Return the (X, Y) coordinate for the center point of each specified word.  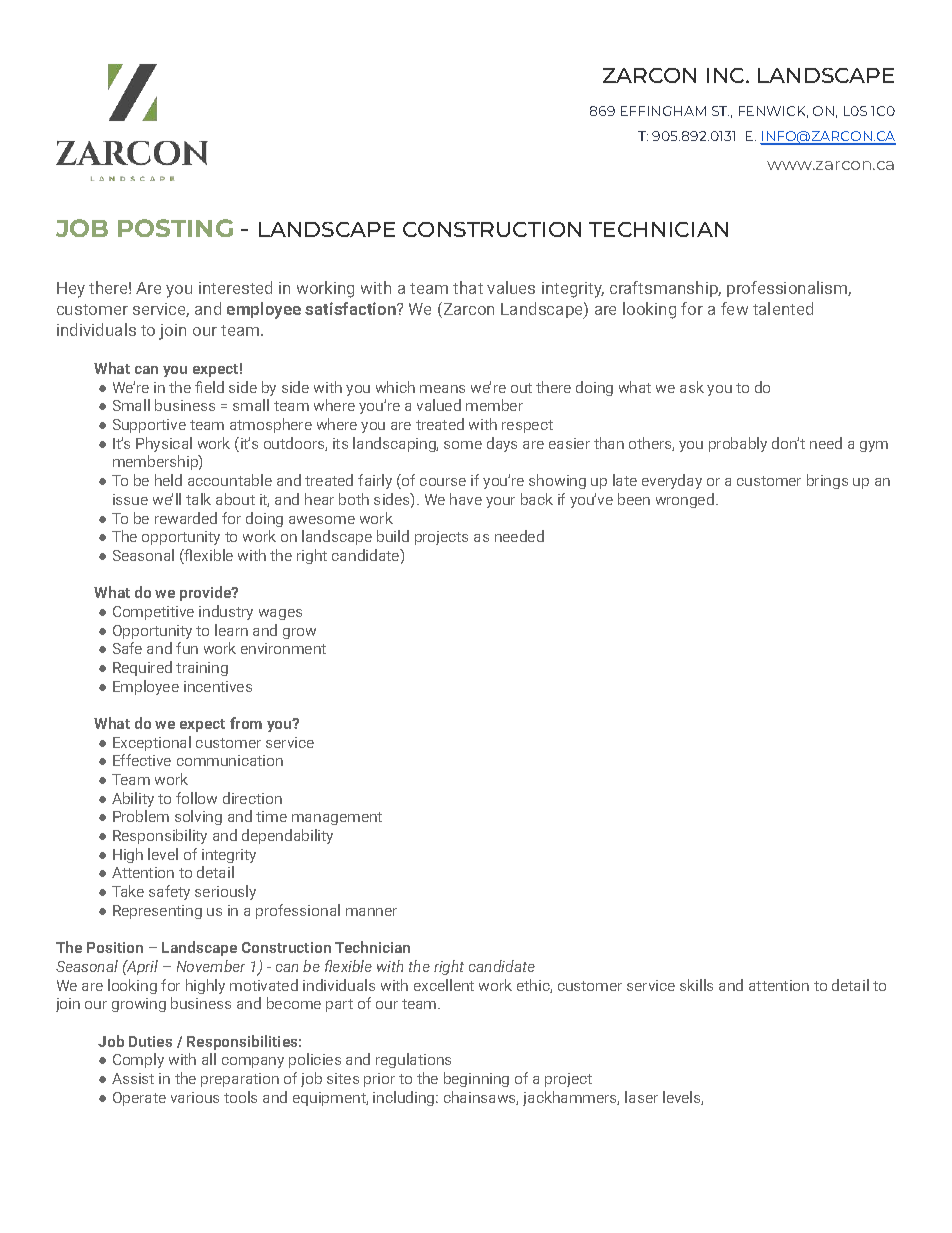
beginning (476, 1079)
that (468, 287)
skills (696, 985)
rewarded (186, 518)
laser (641, 1097)
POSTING (175, 228)
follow (196, 798)
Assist (133, 1078)
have (466, 499)
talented (783, 308)
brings (827, 481)
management (337, 818)
